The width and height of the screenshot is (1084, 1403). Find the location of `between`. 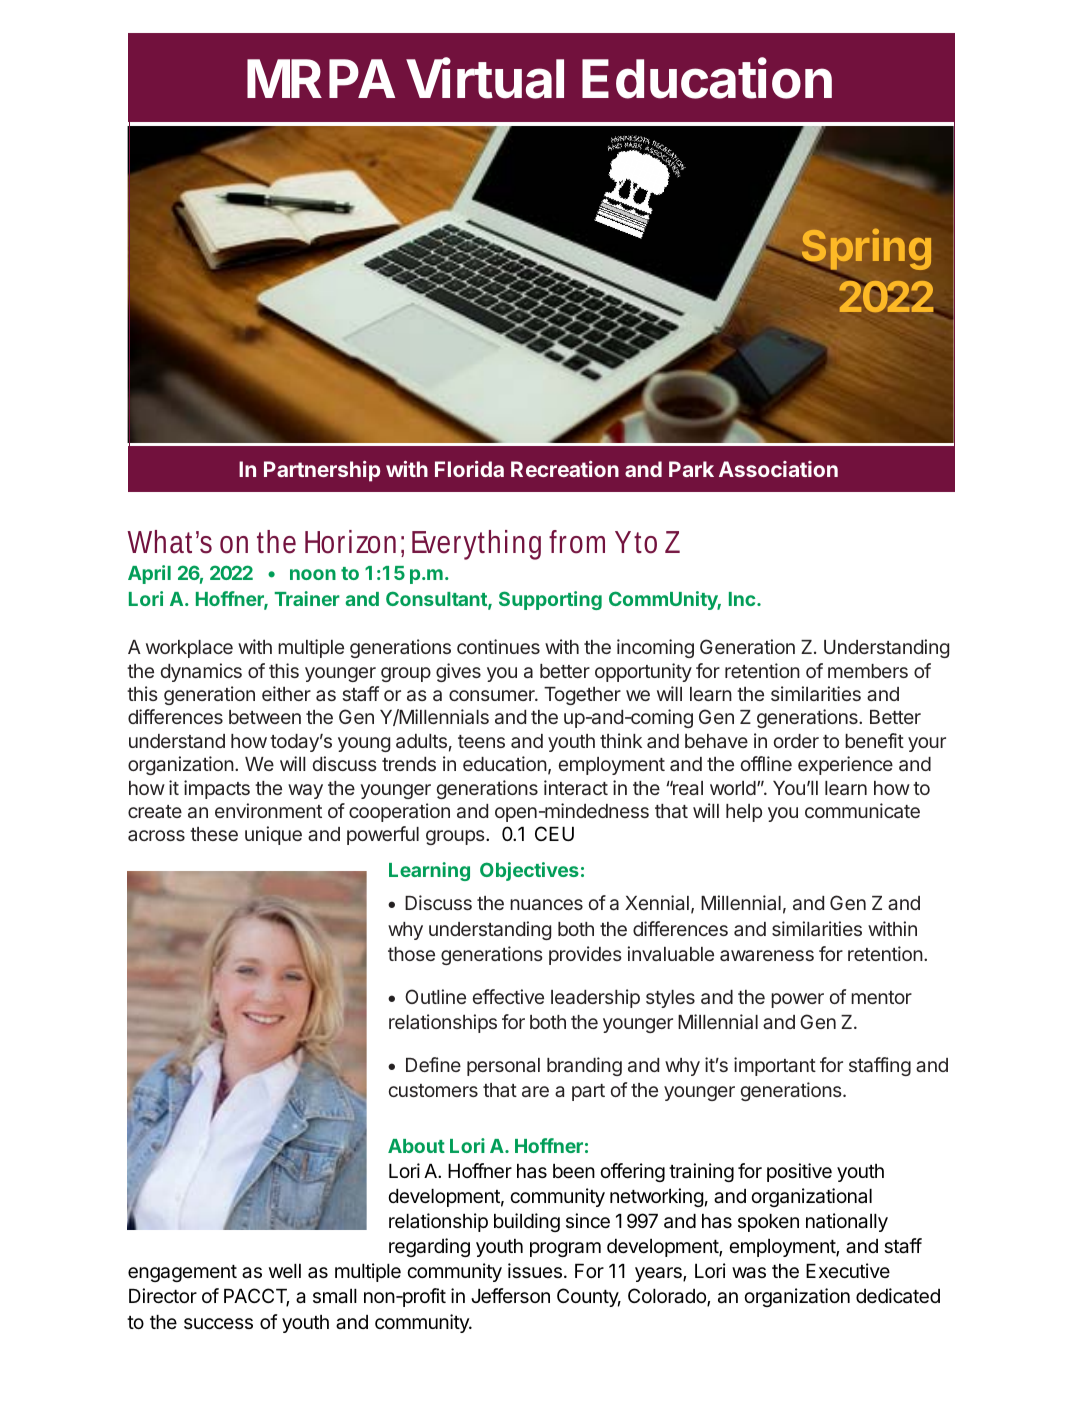

between is located at coordinates (265, 717).
